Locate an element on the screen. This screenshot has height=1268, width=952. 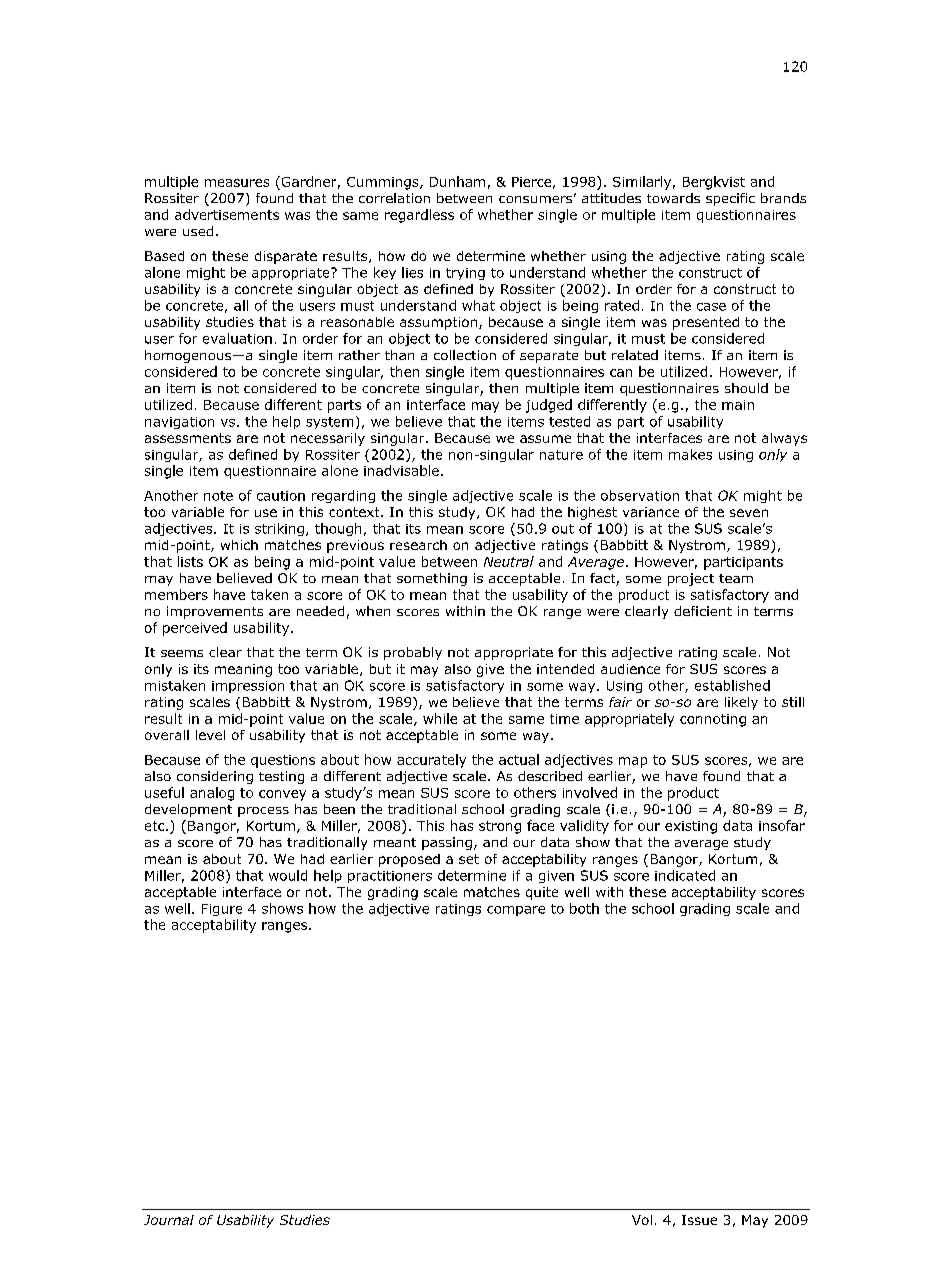
established is located at coordinates (732, 685).
